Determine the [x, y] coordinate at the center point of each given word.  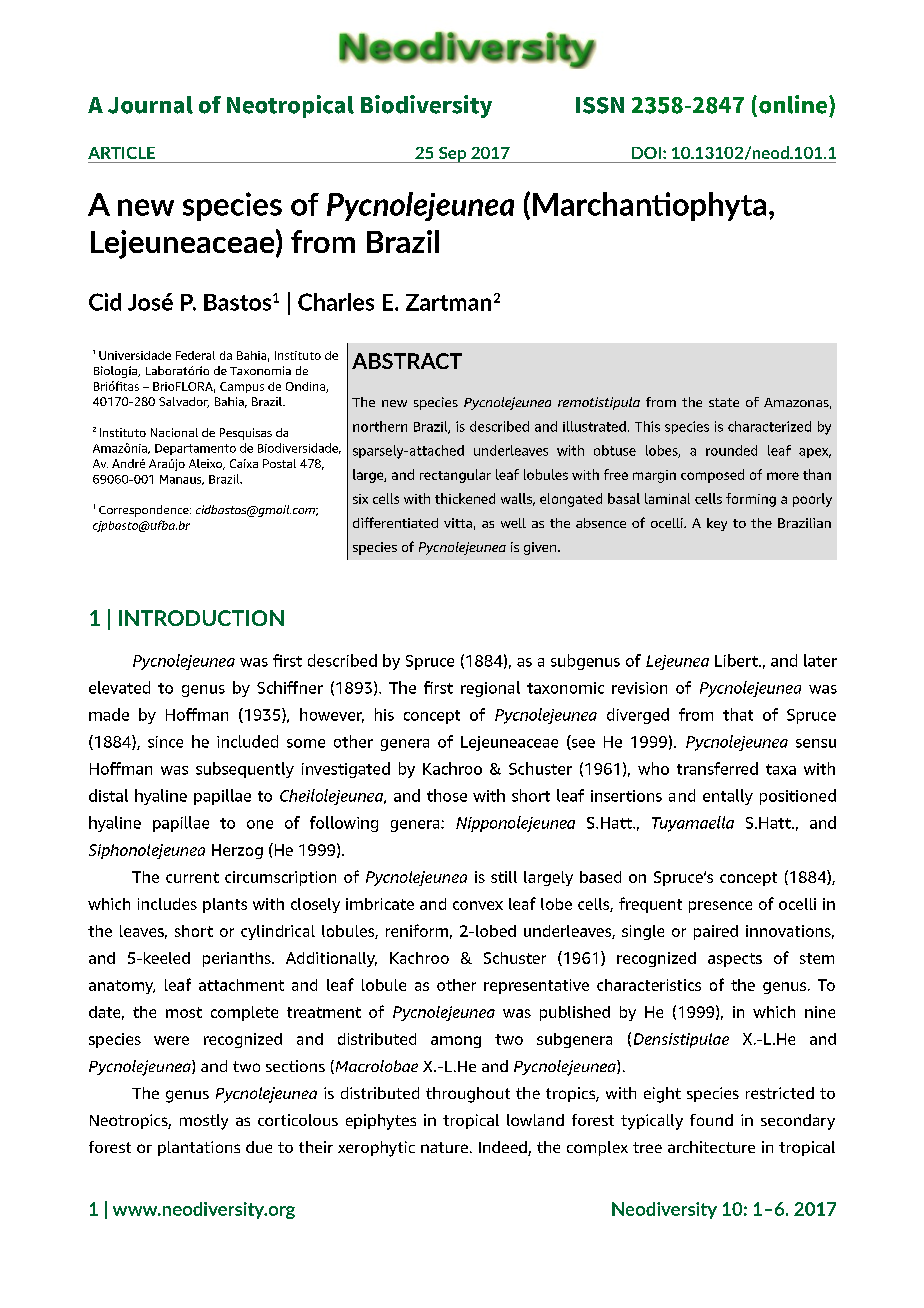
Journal [150, 105]
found [711, 1120]
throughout [468, 1095]
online [793, 104]
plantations [199, 1148]
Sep [452, 155]
